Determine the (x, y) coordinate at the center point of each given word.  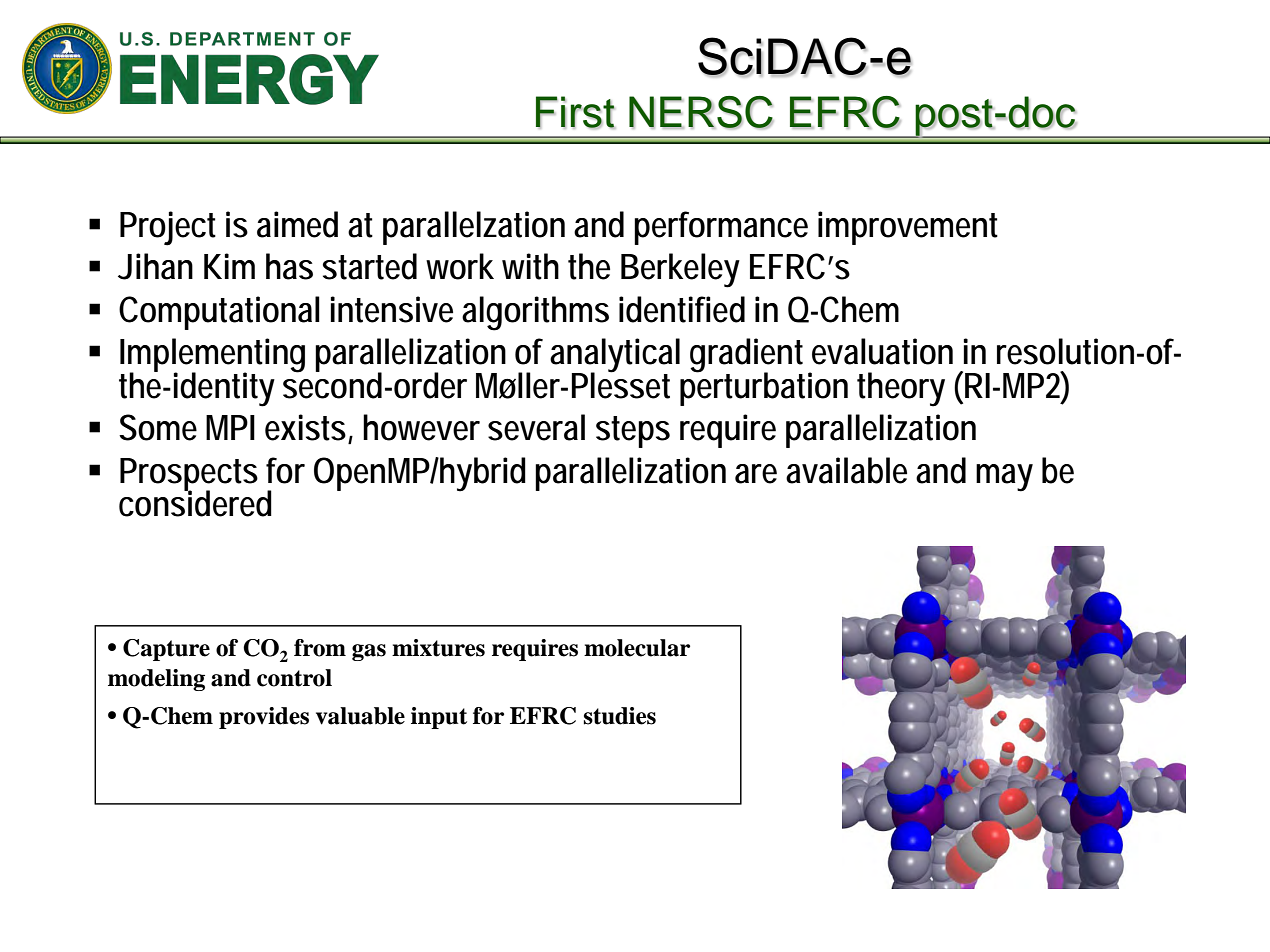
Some (158, 427)
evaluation (882, 351)
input (439, 718)
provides (264, 718)
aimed (297, 224)
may (1004, 478)
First (575, 112)
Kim (229, 266)
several (536, 427)
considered (195, 502)
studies (620, 716)
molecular (637, 648)
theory (901, 389)
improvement (908, 228)
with (530, 266)
